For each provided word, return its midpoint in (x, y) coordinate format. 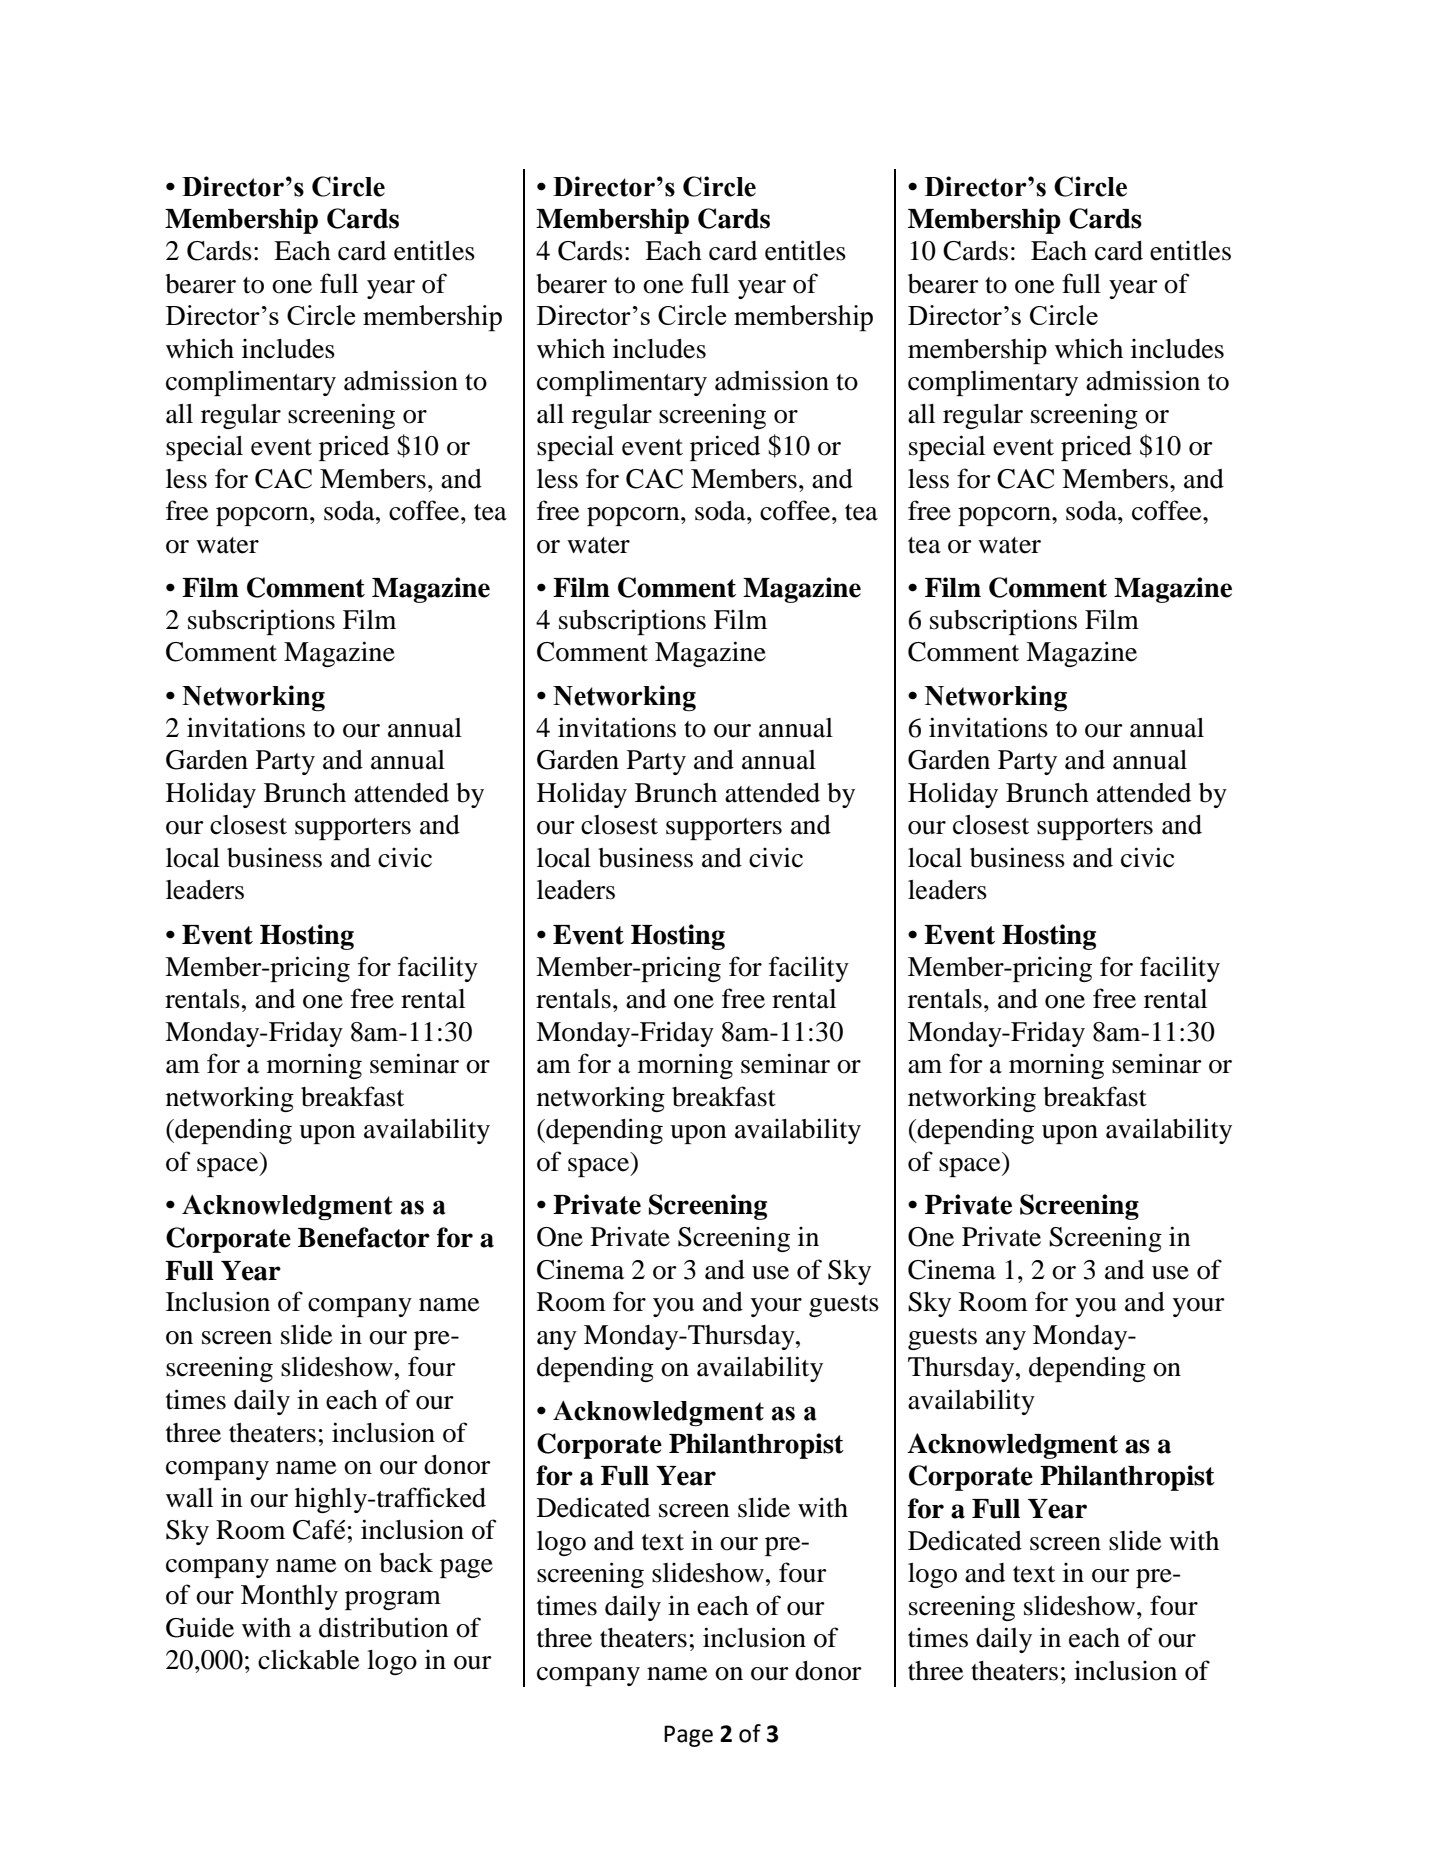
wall (189, 1498)
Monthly (289, 1597)
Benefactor (364, 1237)
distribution (384, 1627)
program (393, 1600)
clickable (308, 1659)
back (406, 1563)
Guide (200, 1627)
